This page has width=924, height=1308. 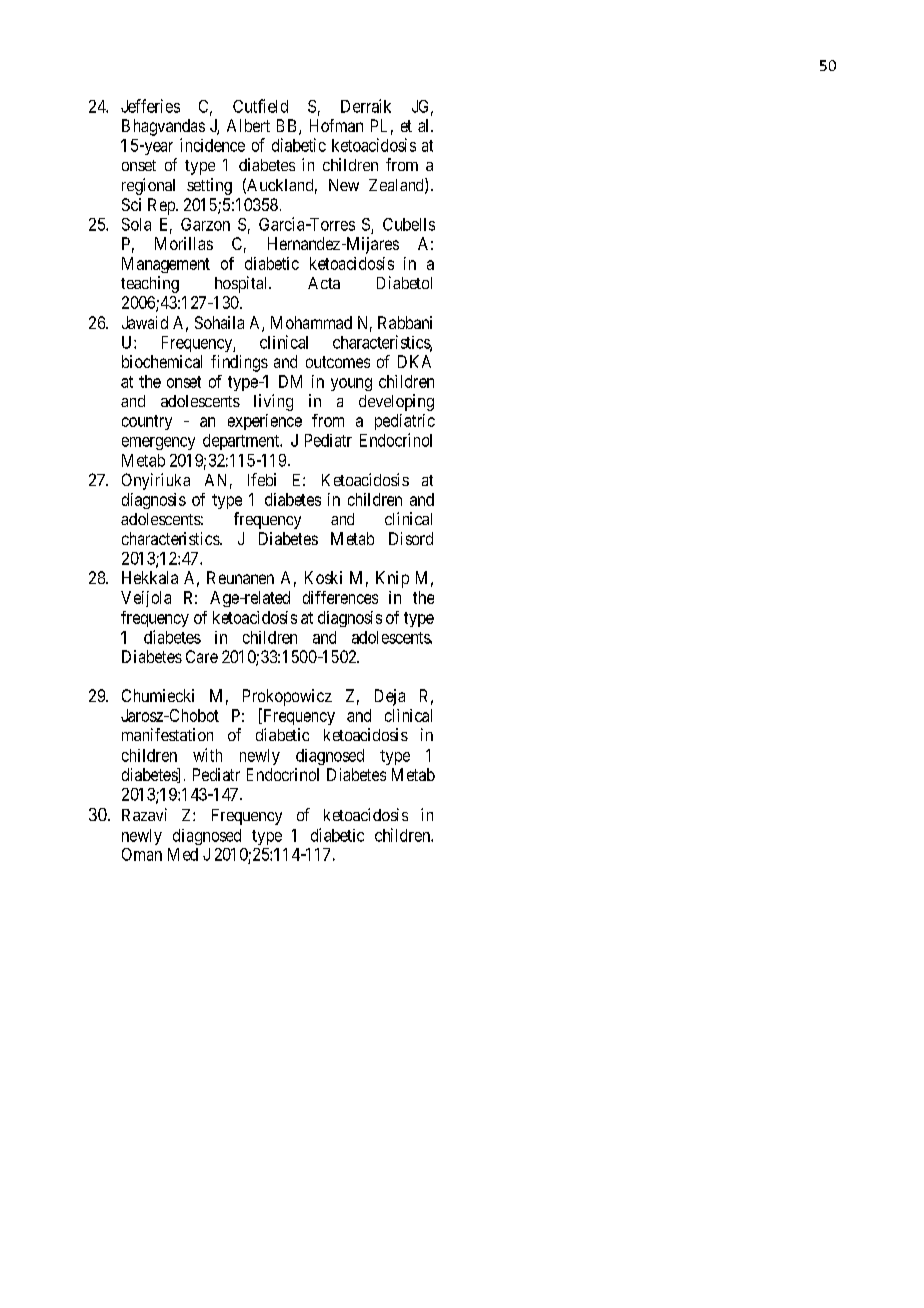 What do you see at coordinates (411, 538) in the page?
I see `Disord` at bounding box center [411, 538].
